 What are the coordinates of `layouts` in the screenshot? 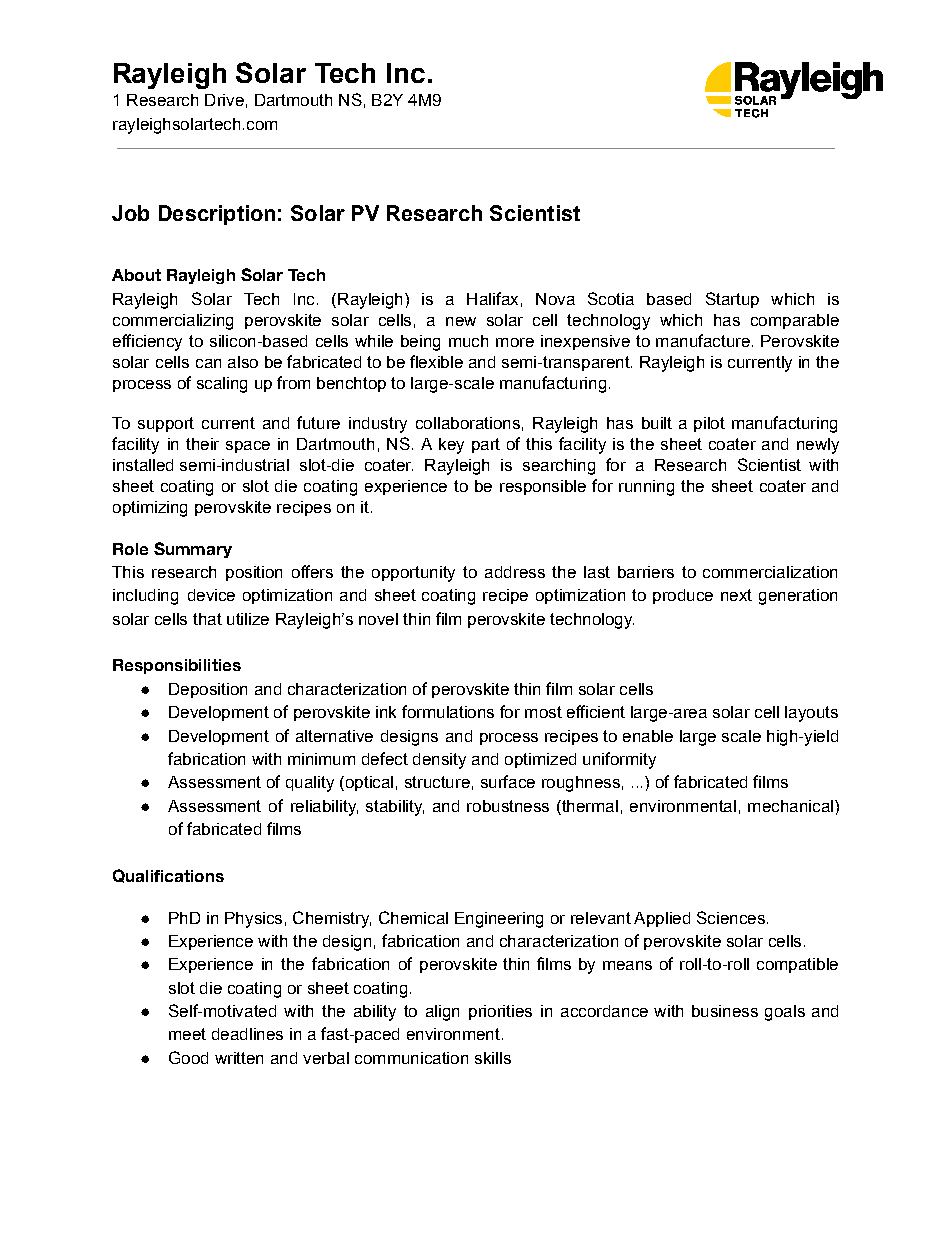 It's located at (811, 714).
